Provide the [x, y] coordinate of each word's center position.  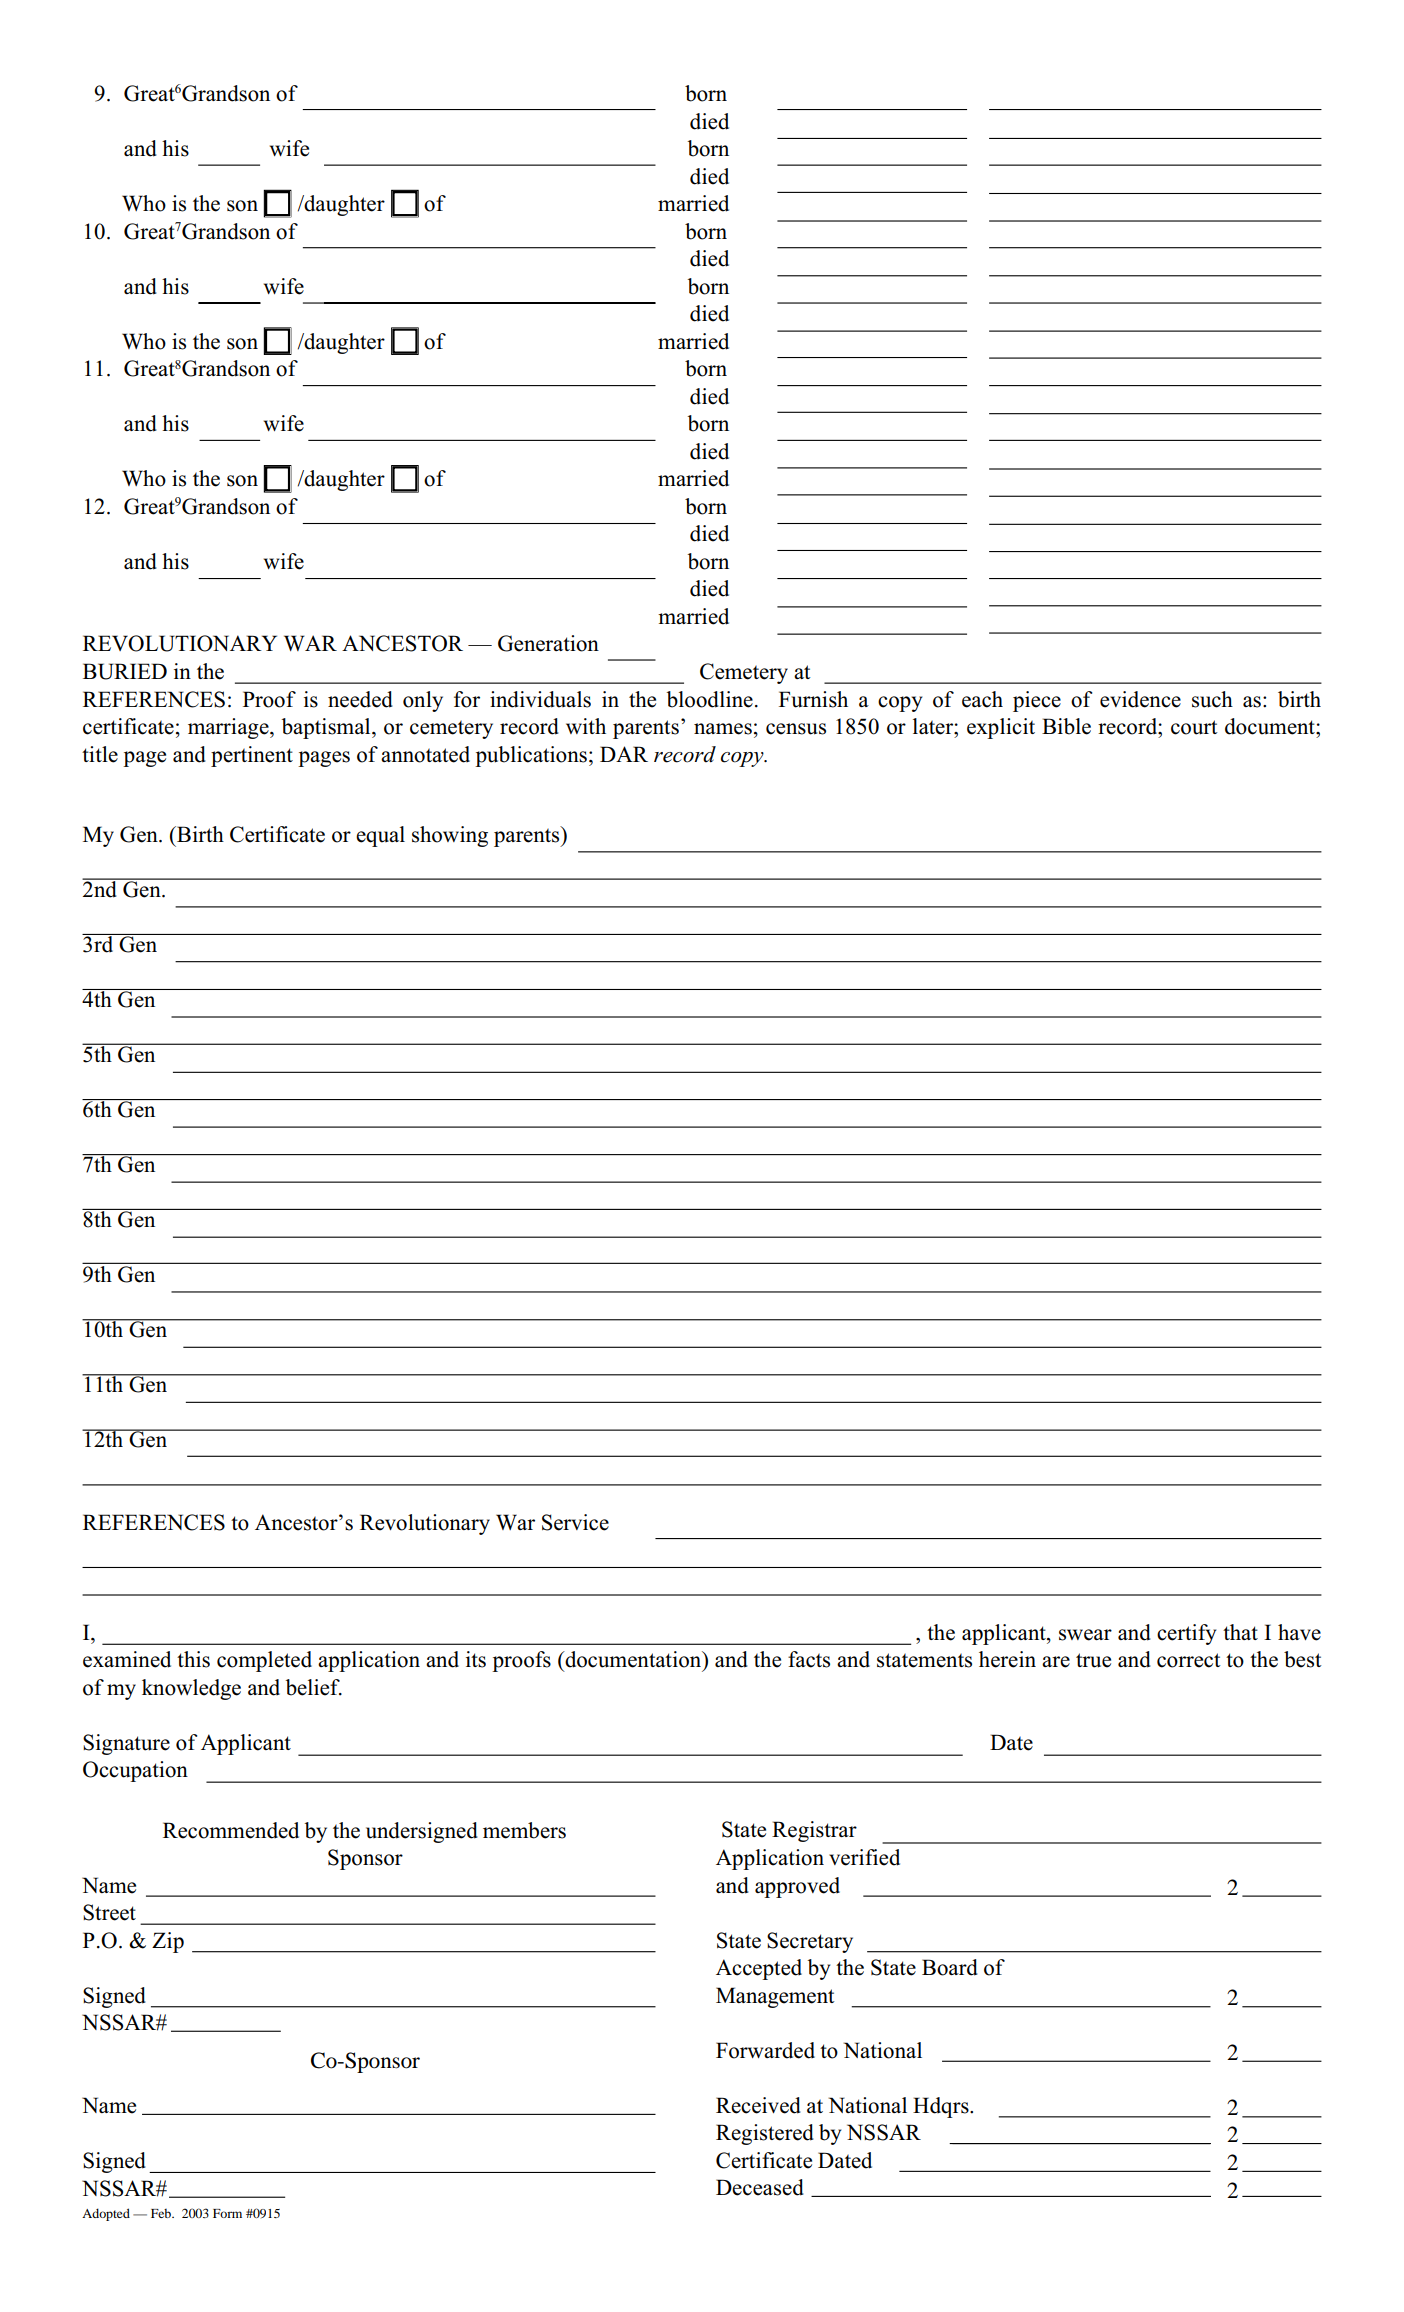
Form [227, 2213]
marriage [229, 728]
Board [950, 1967]
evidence [1140, 699]
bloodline [710, 699]
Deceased [760, 2187]
